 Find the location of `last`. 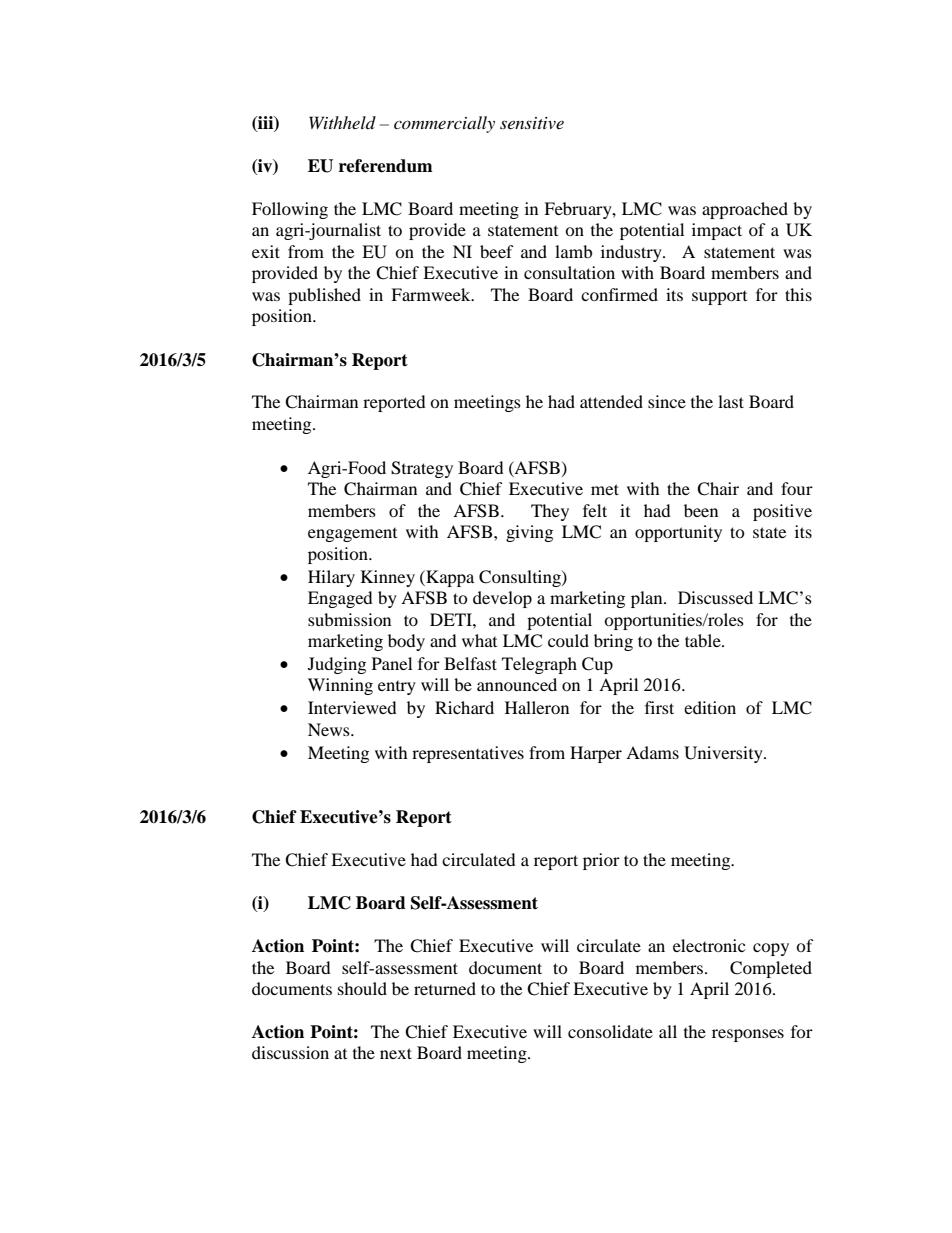

last is located at coordinates (731, 401).
